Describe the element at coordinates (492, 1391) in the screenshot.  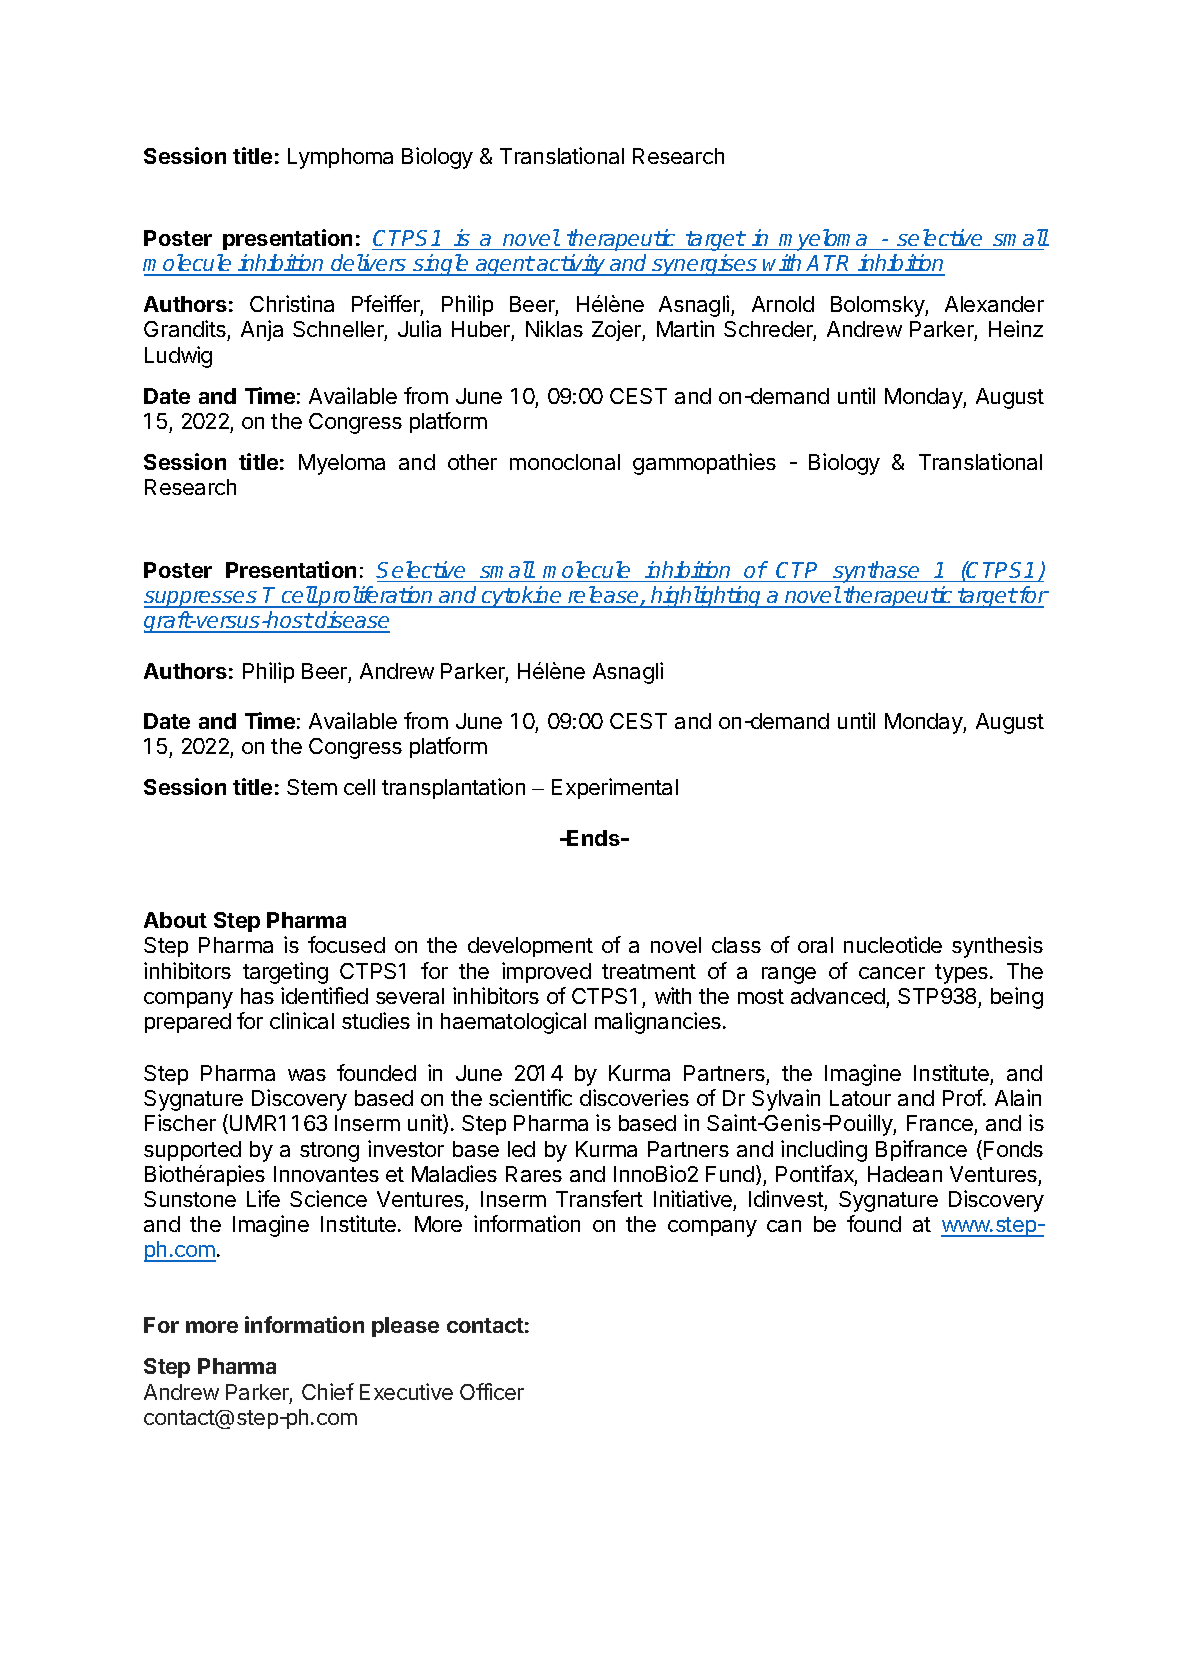
I see `Officer` at that location.
